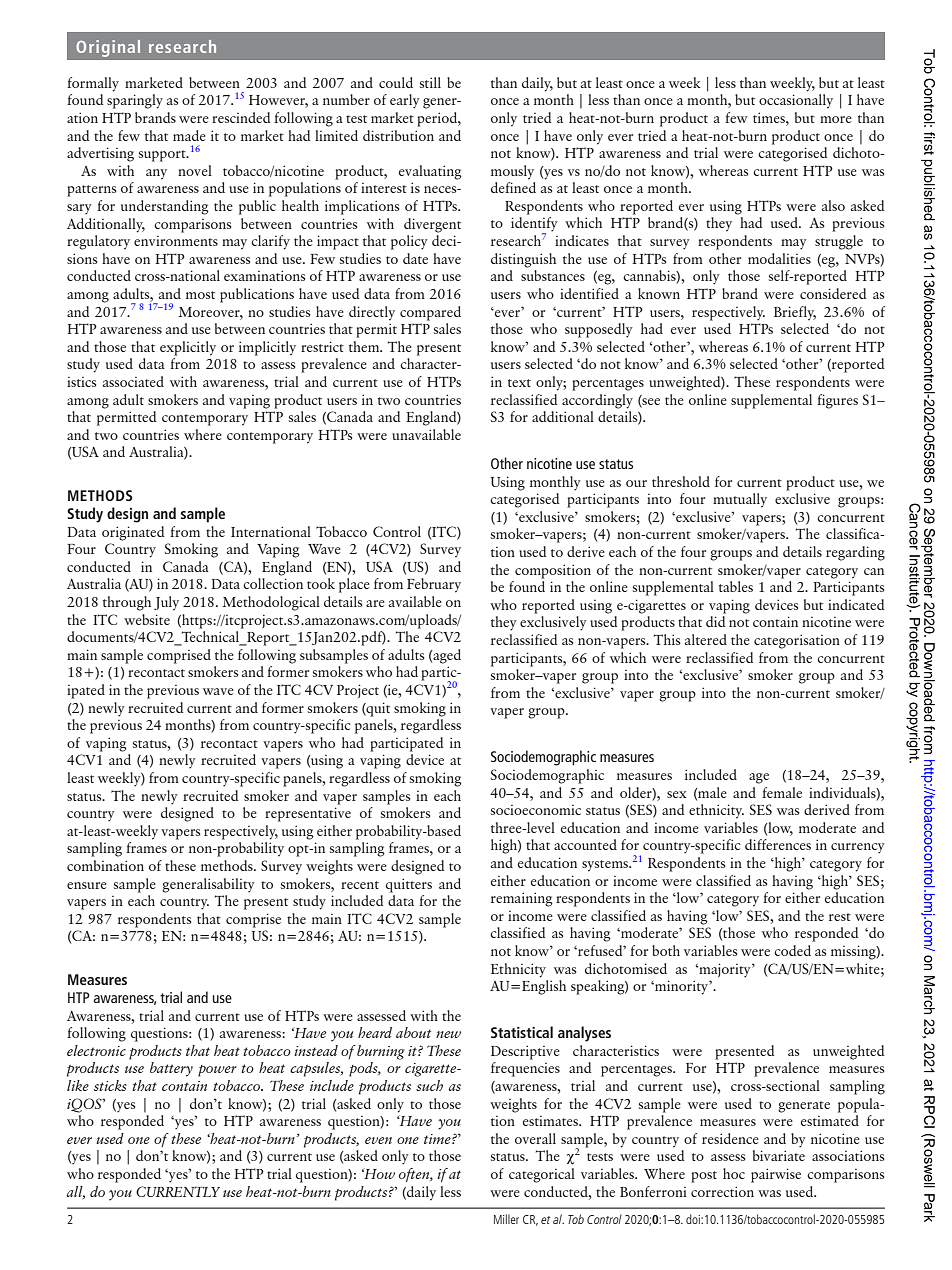  Describe the element at coordinates (519, 383) in the screenshot. I see `text` at that location.
